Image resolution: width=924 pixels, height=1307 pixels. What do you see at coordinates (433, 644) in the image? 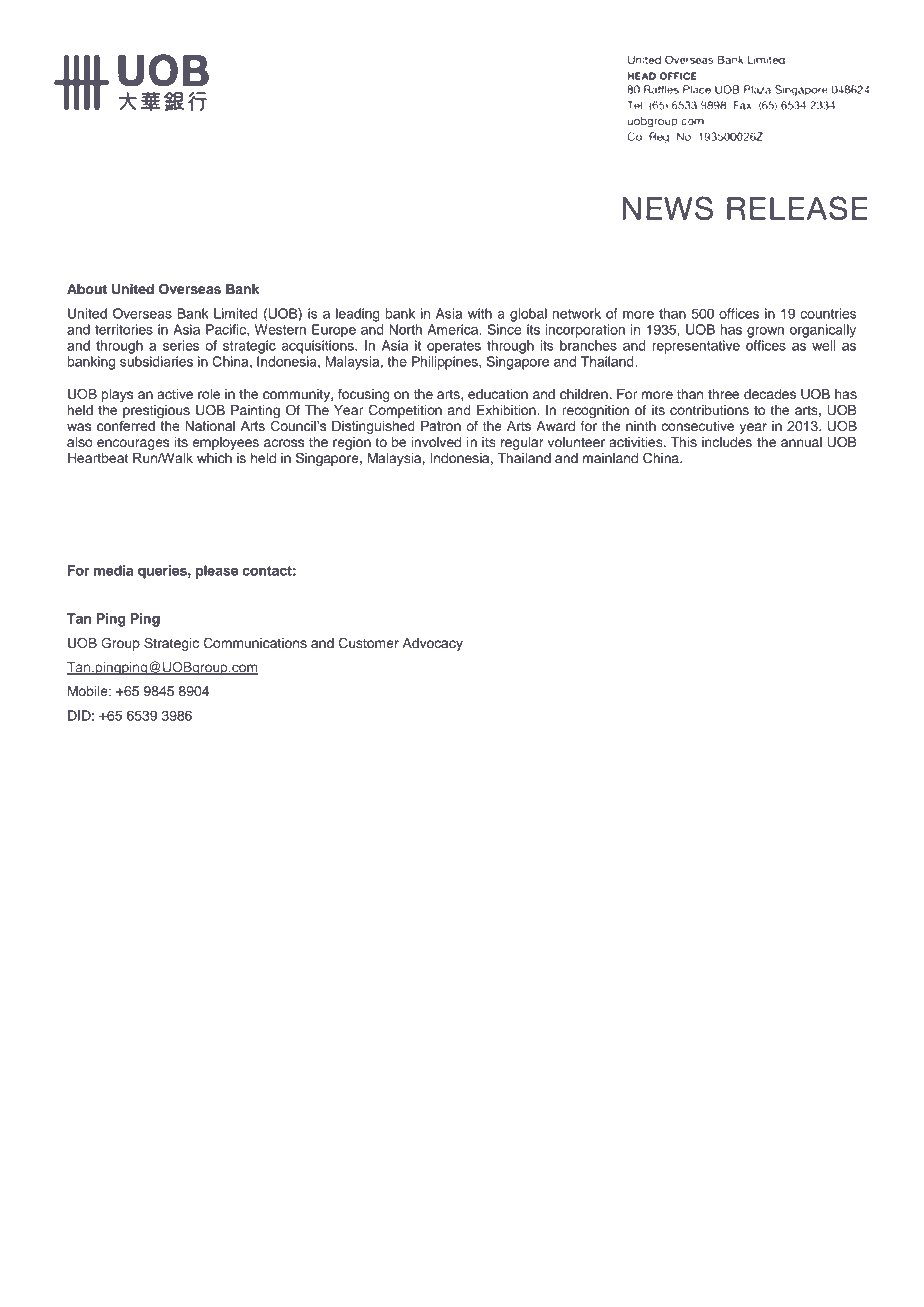
I see `Advocacy` at bounding box center [433, 644].
